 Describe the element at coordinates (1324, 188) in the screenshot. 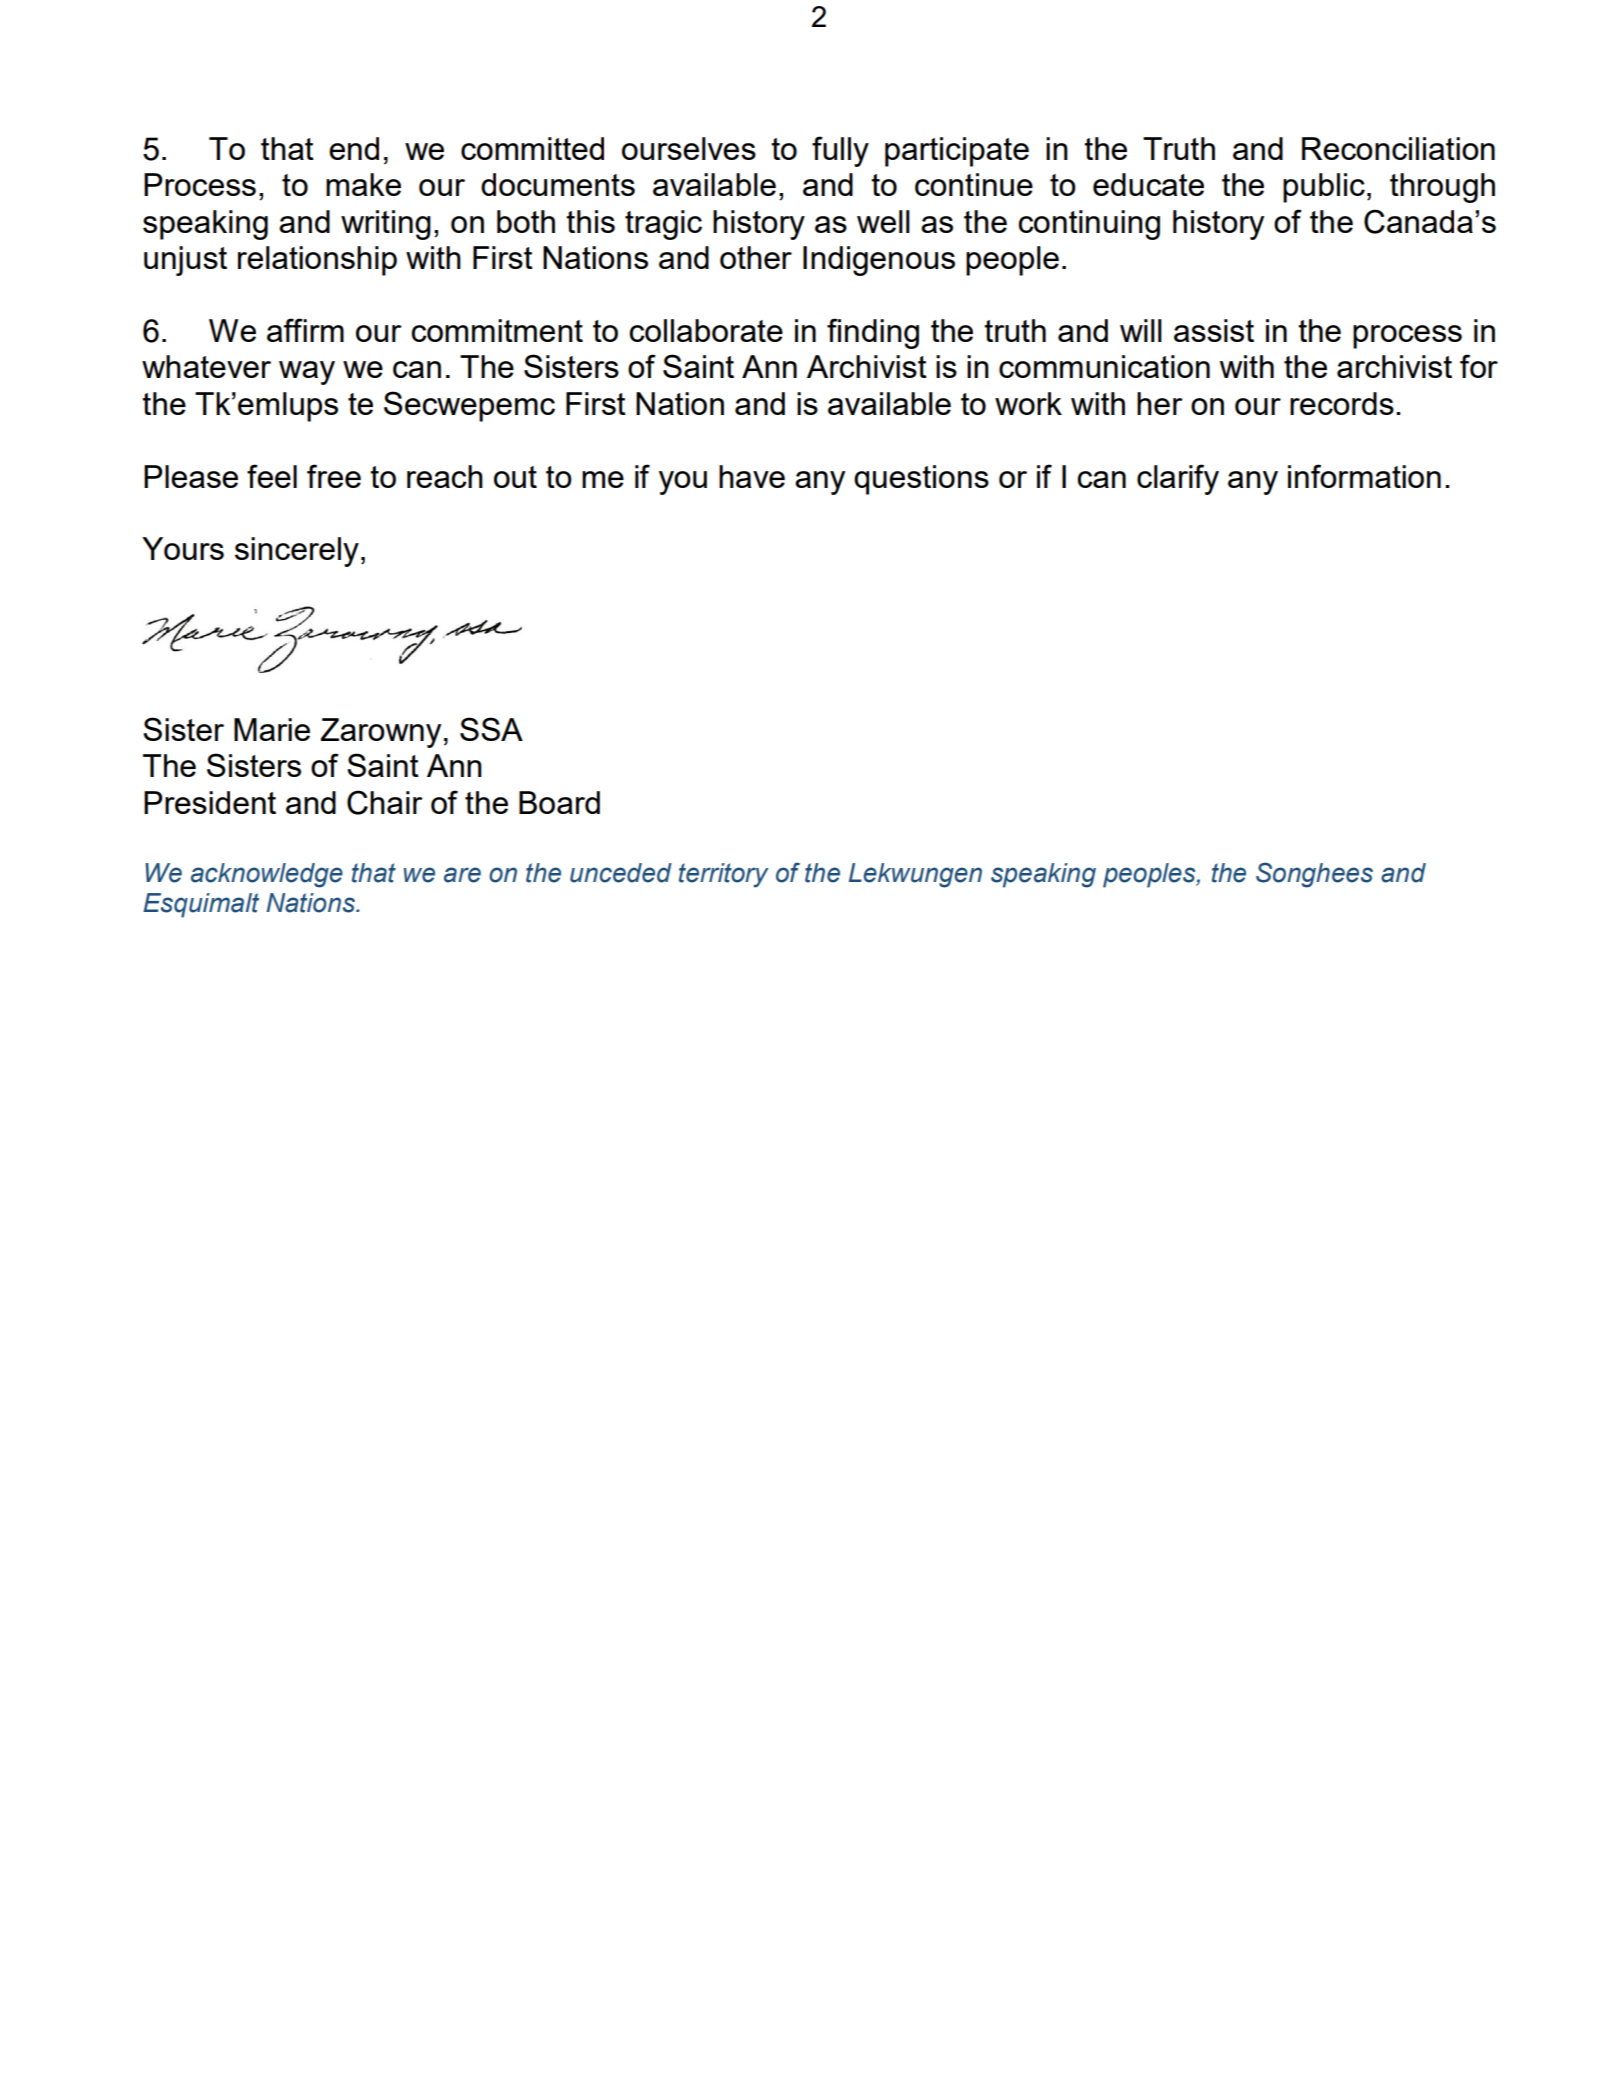

I see `public` at that location.
